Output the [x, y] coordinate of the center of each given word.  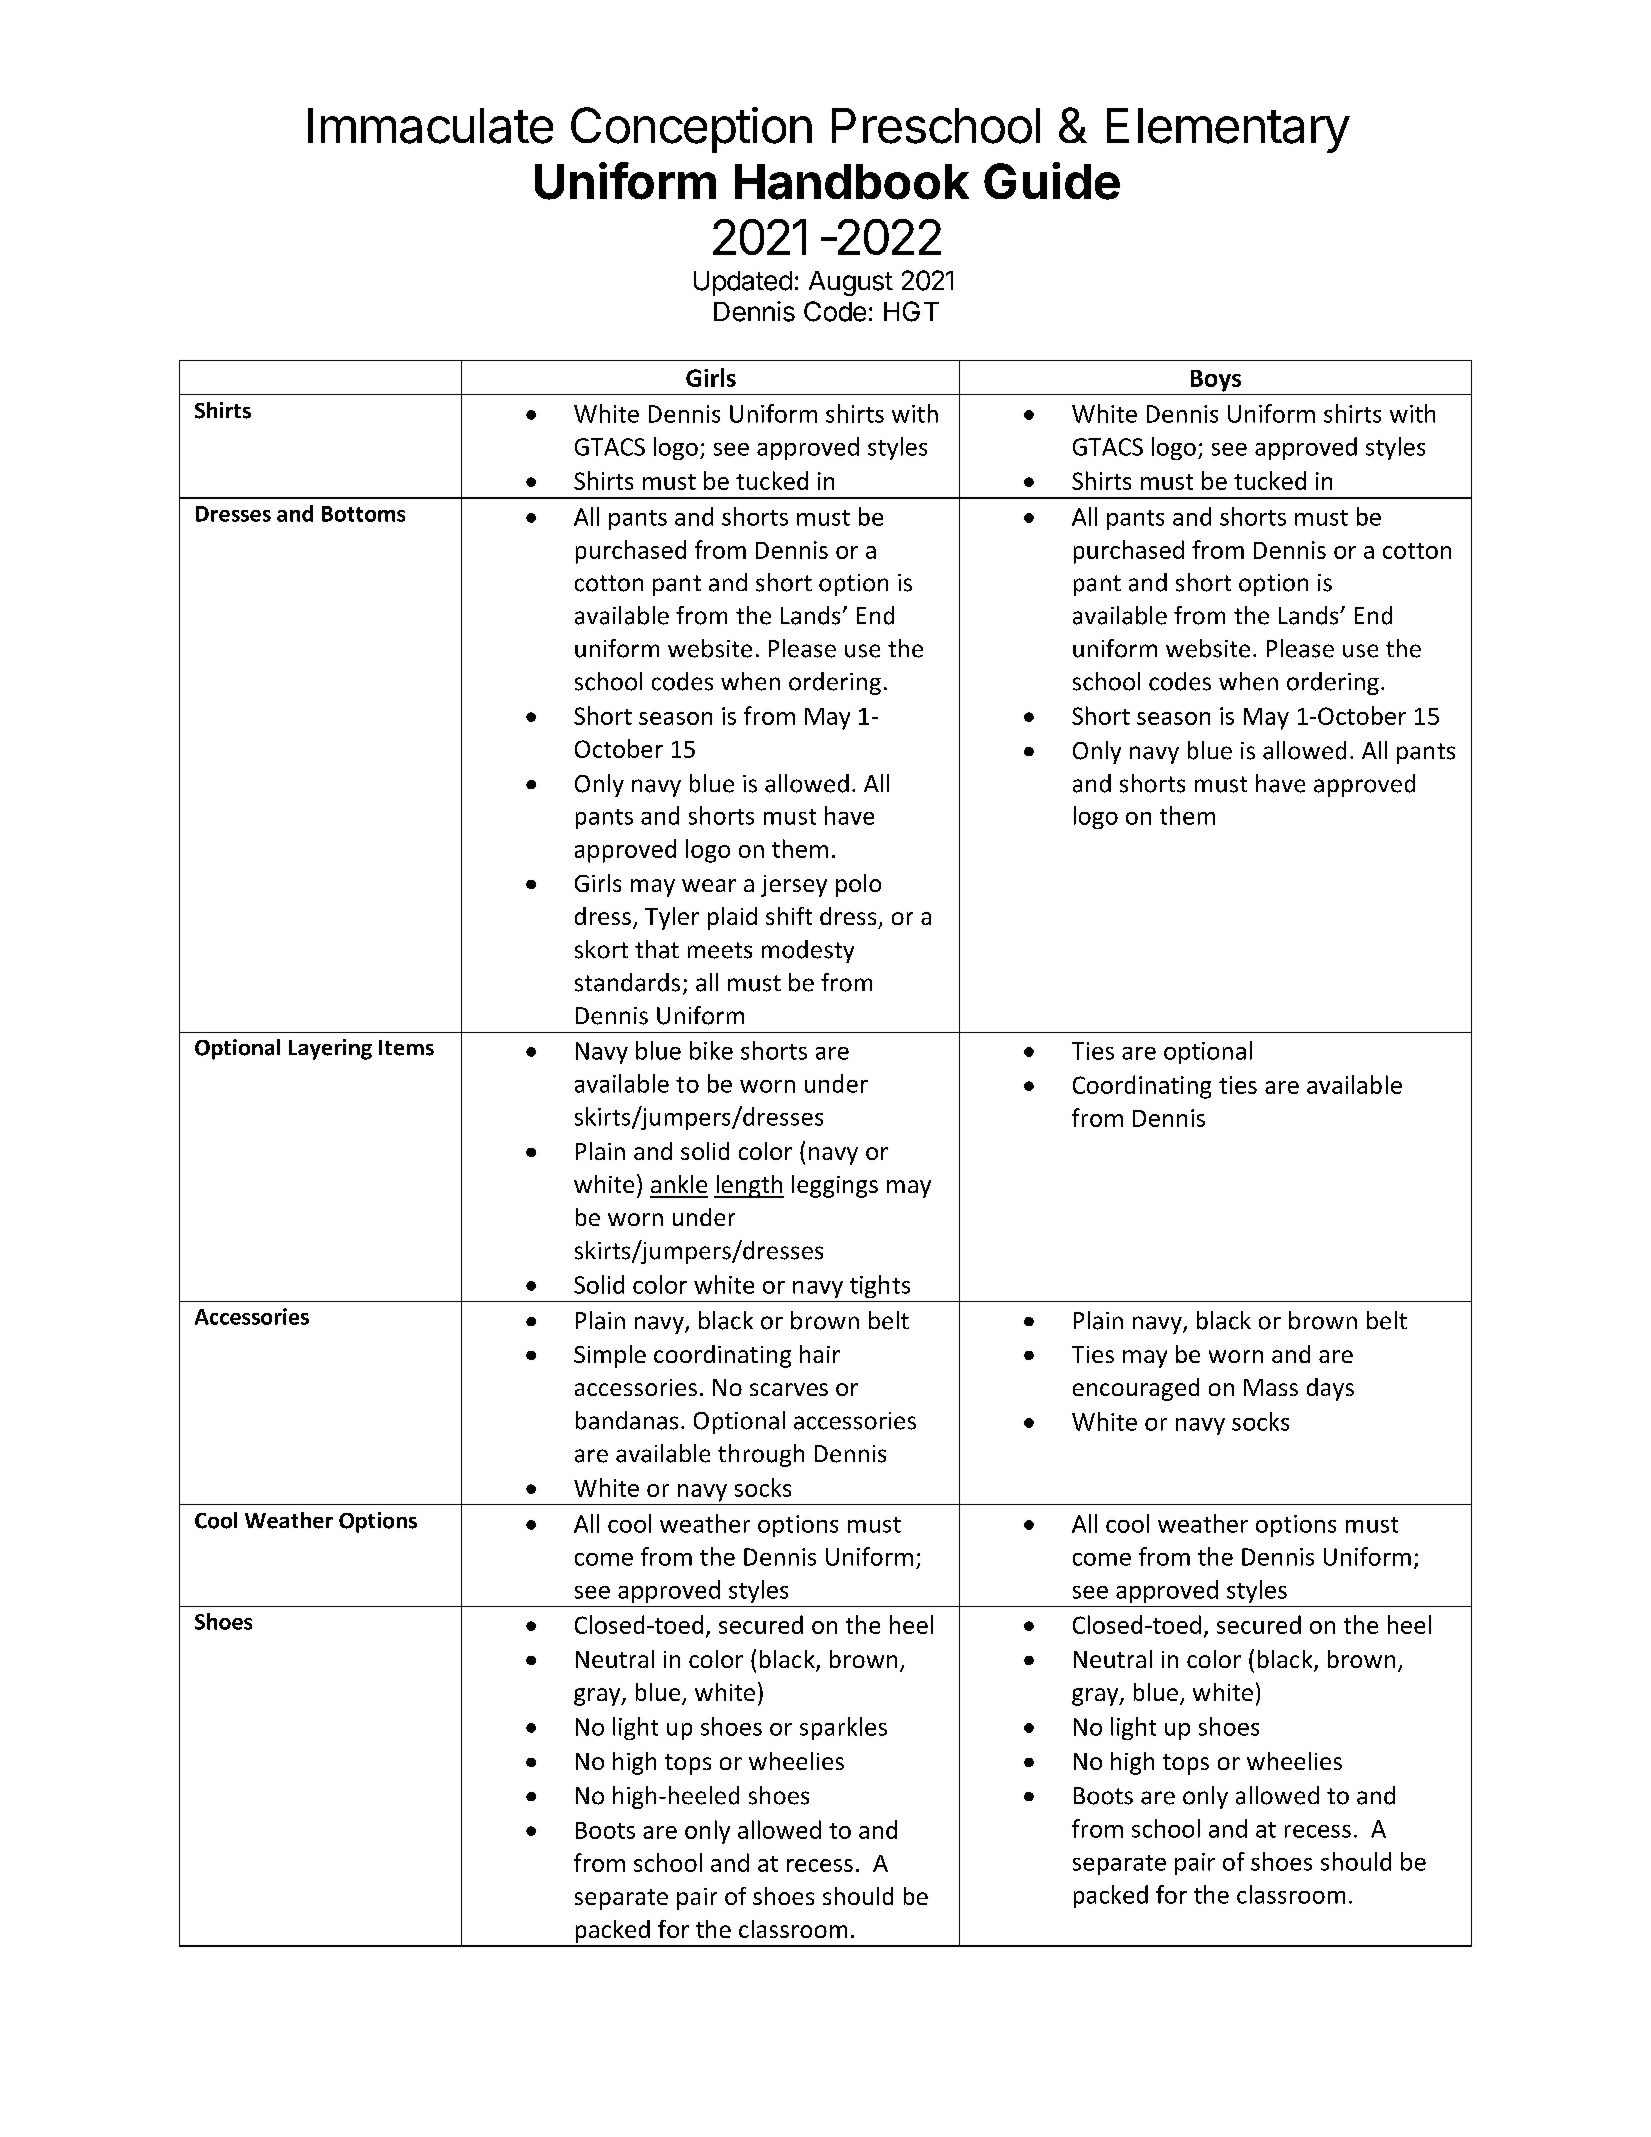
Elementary [1228, 130]
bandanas [627, 1420]
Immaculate [430, 126]
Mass [1271, 1387]
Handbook [852, 182]
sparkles [843, 1728]
